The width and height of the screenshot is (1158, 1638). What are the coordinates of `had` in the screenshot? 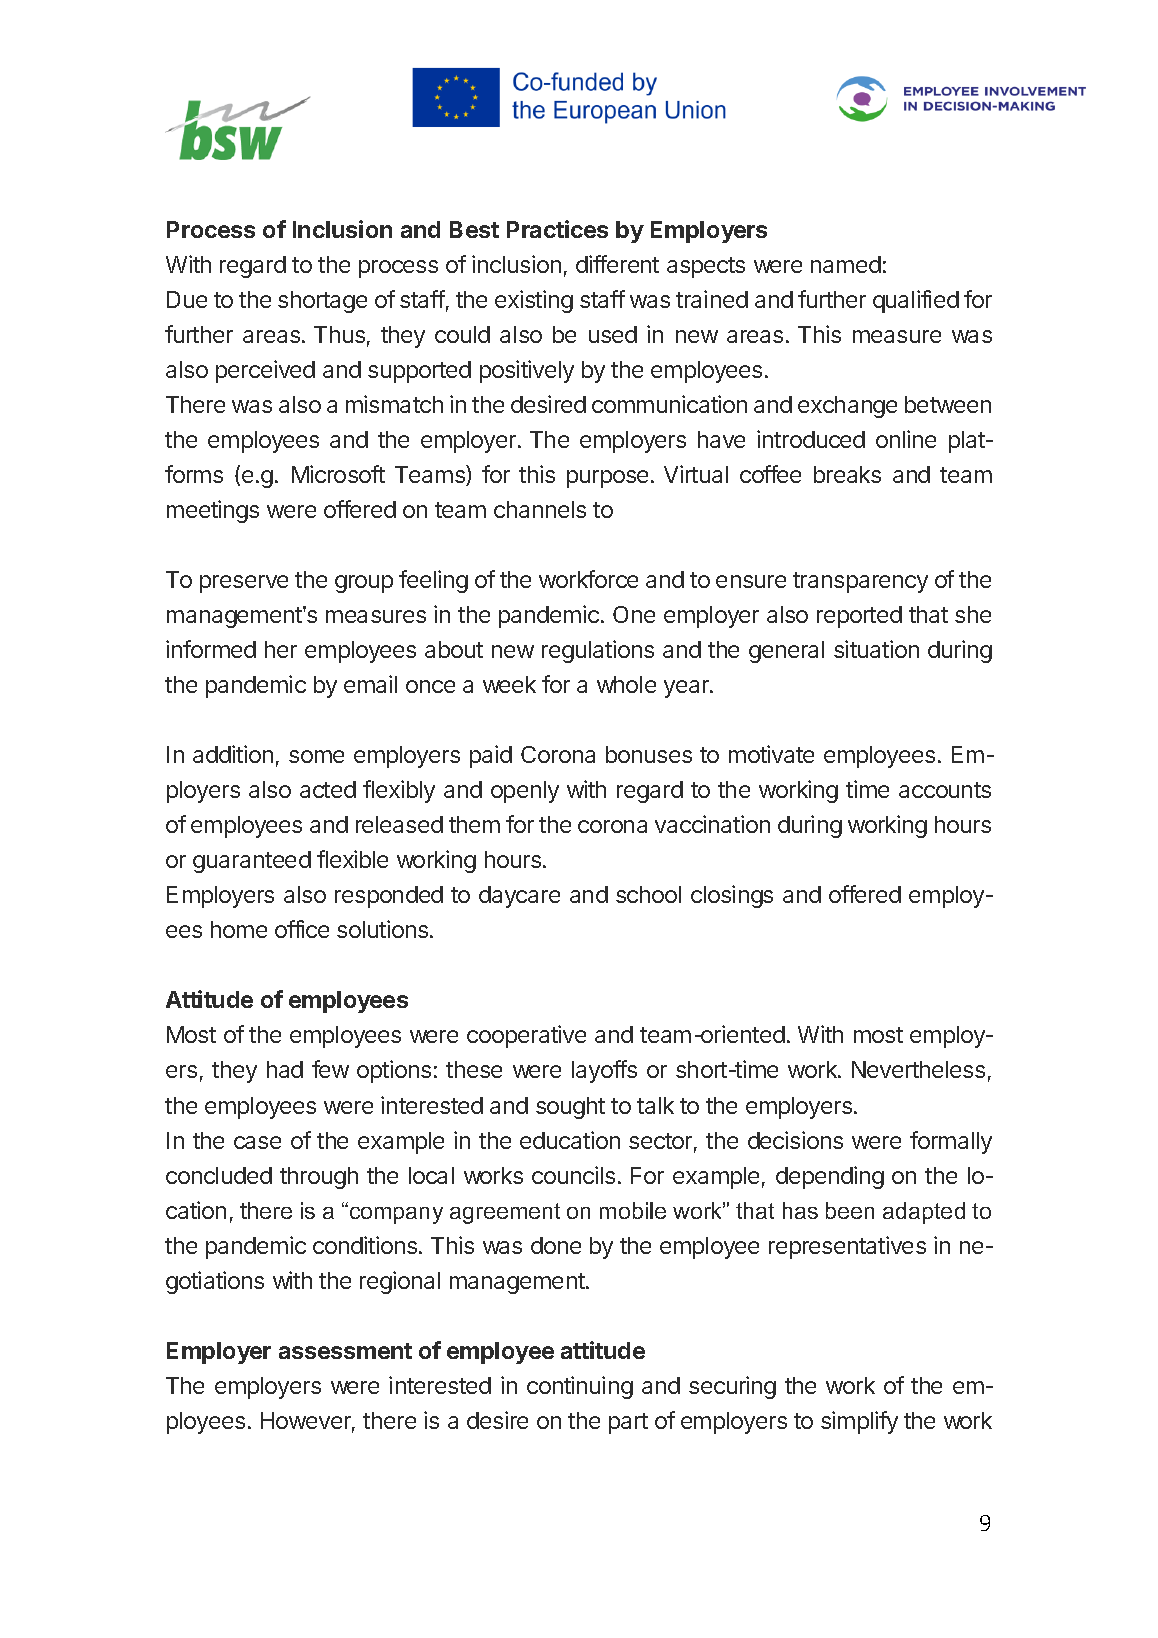 It's located at (285, 1069).
